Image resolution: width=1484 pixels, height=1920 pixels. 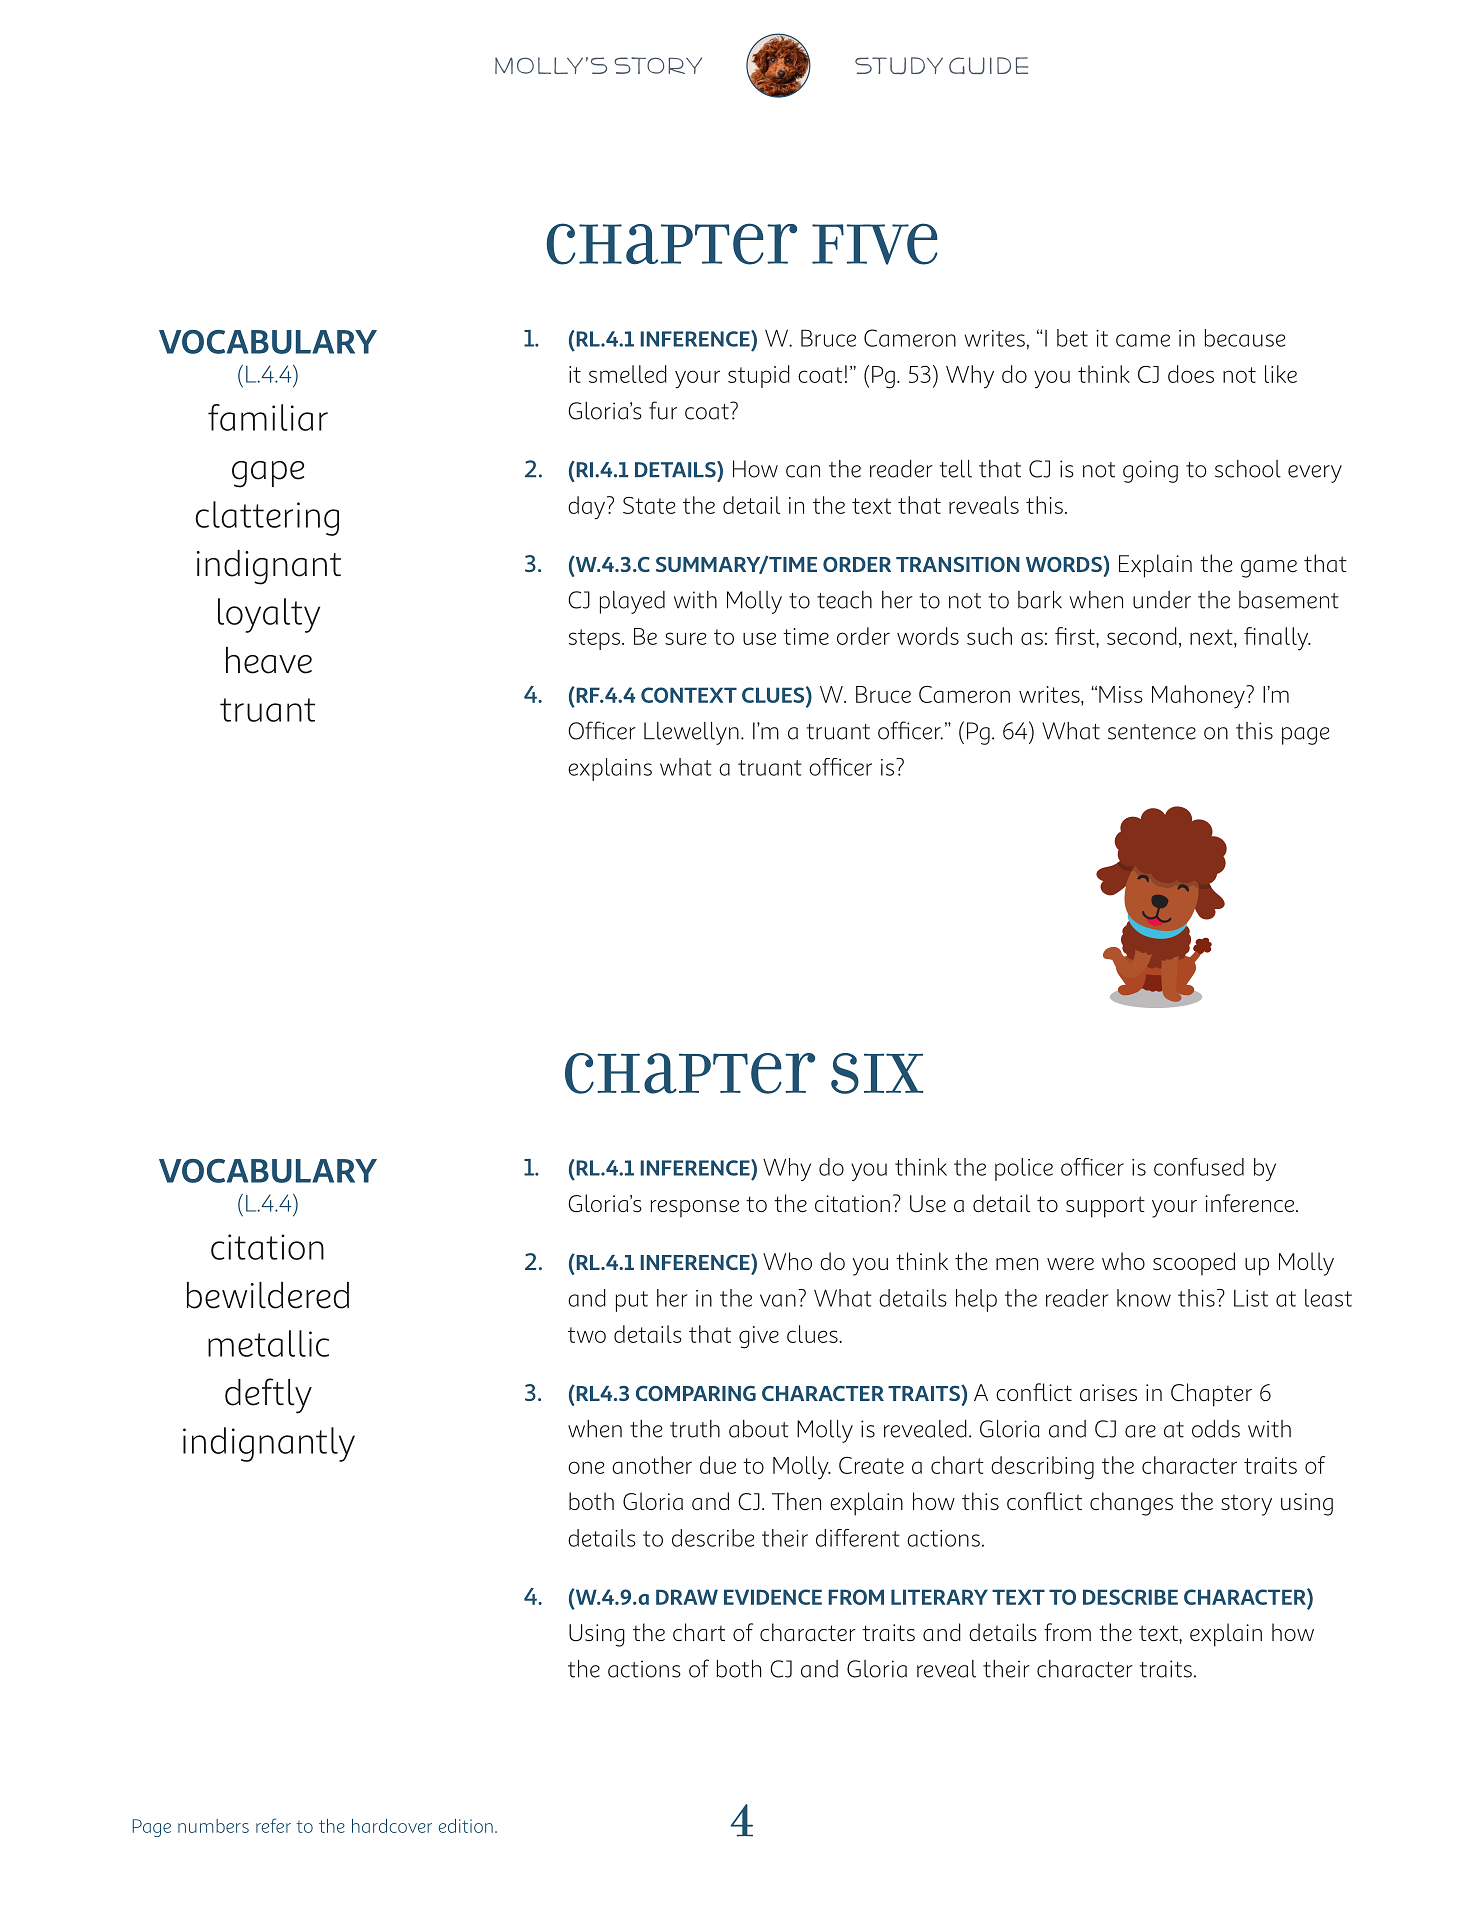 I want to click on can, so click(x=803, y=471).
